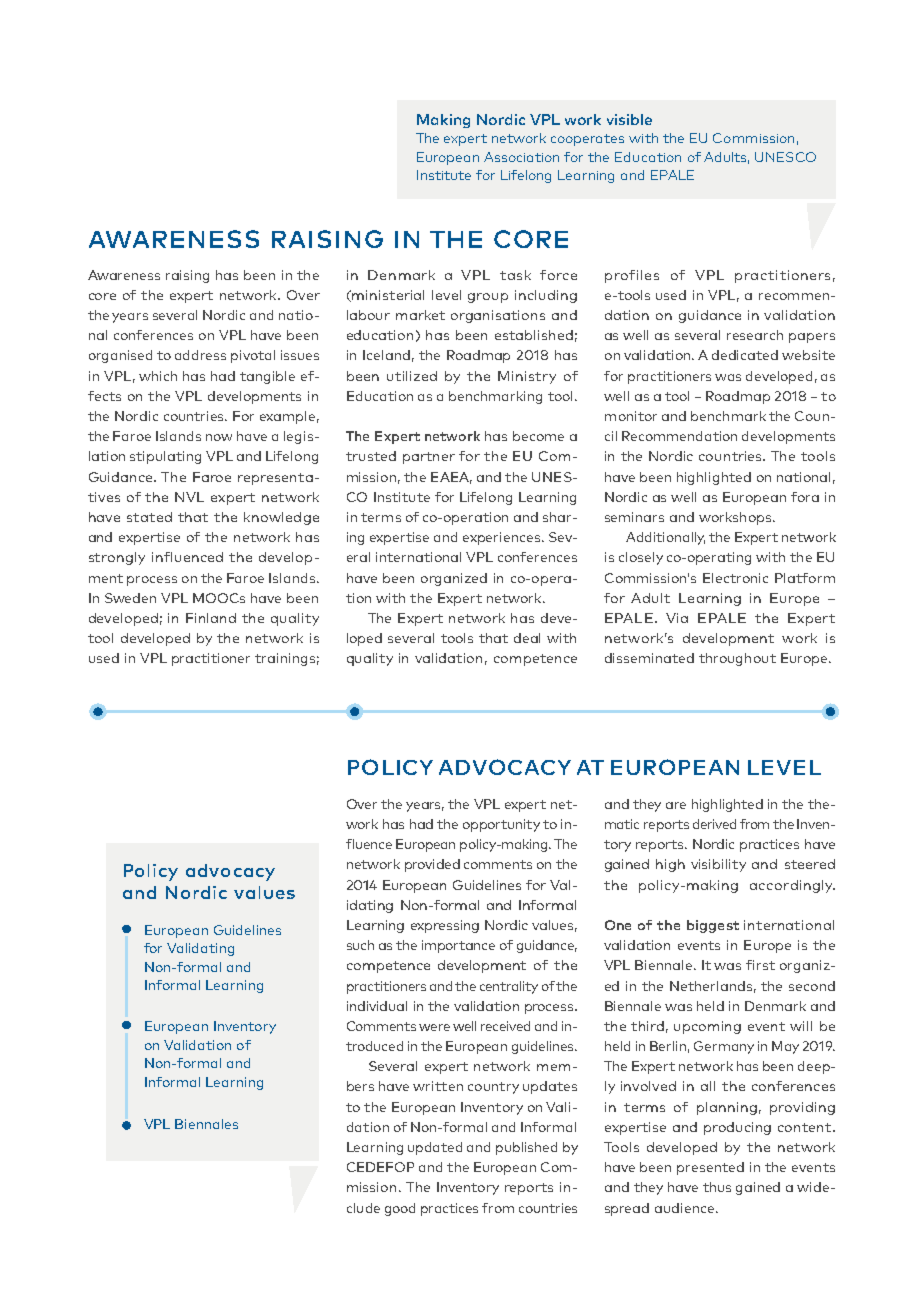 This image has width=924, height=1308. What do you see at coordinates (445, 926) in the image?
I see `expressing` at bounding box center [445, 926].
